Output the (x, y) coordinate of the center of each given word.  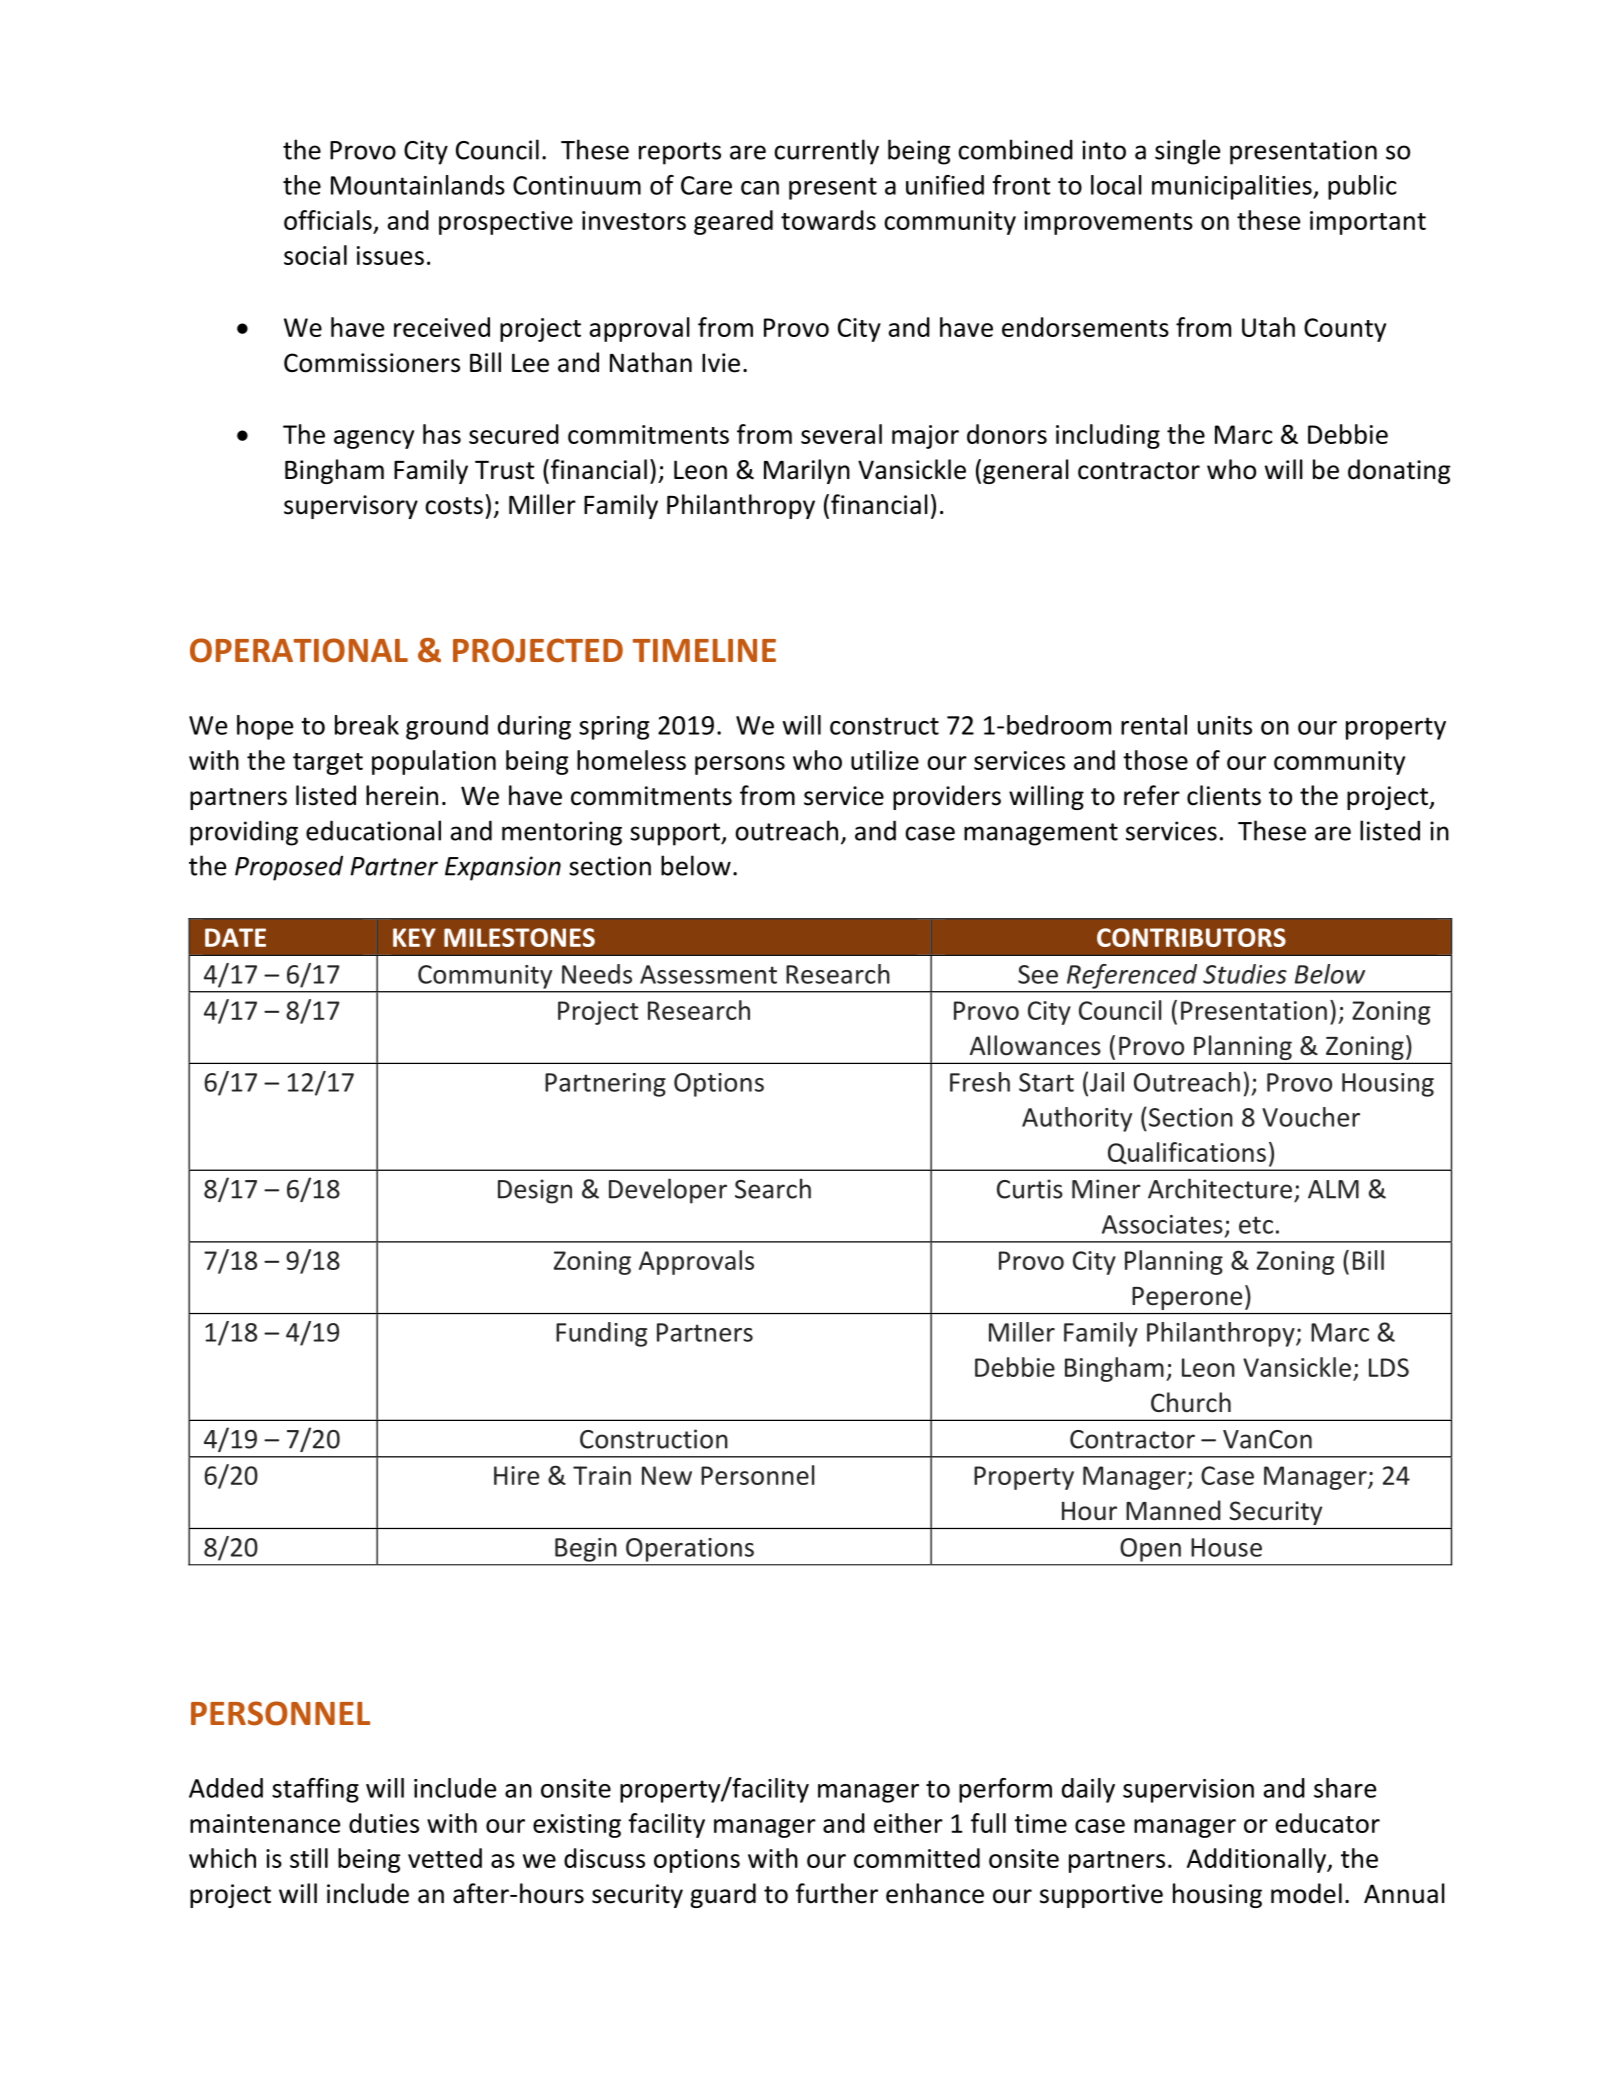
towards (828, 220)
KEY (414, 937)
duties (384, 1823)
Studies (1245, 974)
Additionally (1258, 1860)
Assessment (708, 974)
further (837, 1893)
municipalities (1233, 187)
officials (328, 220)
